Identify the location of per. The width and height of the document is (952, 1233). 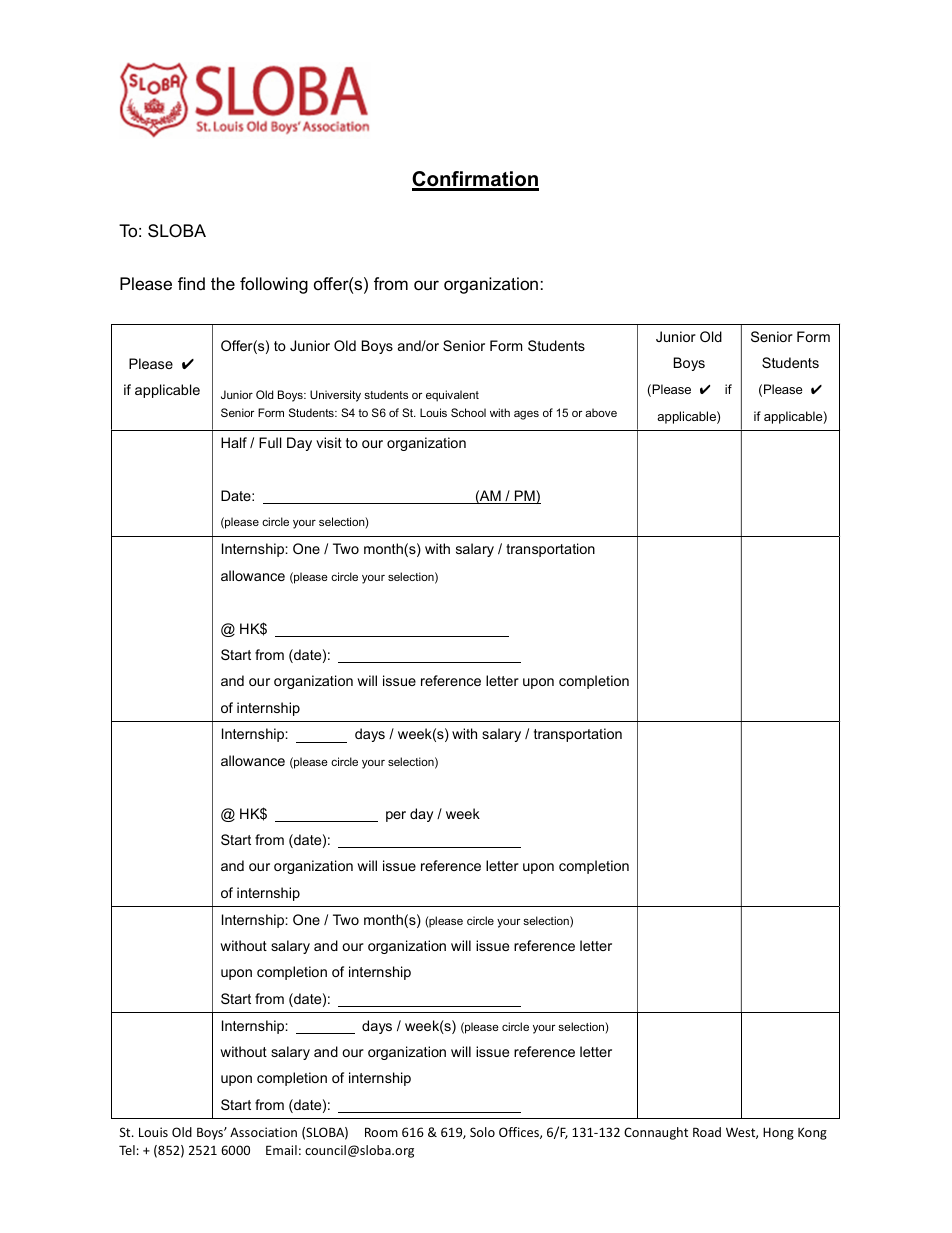
(396, 816).
